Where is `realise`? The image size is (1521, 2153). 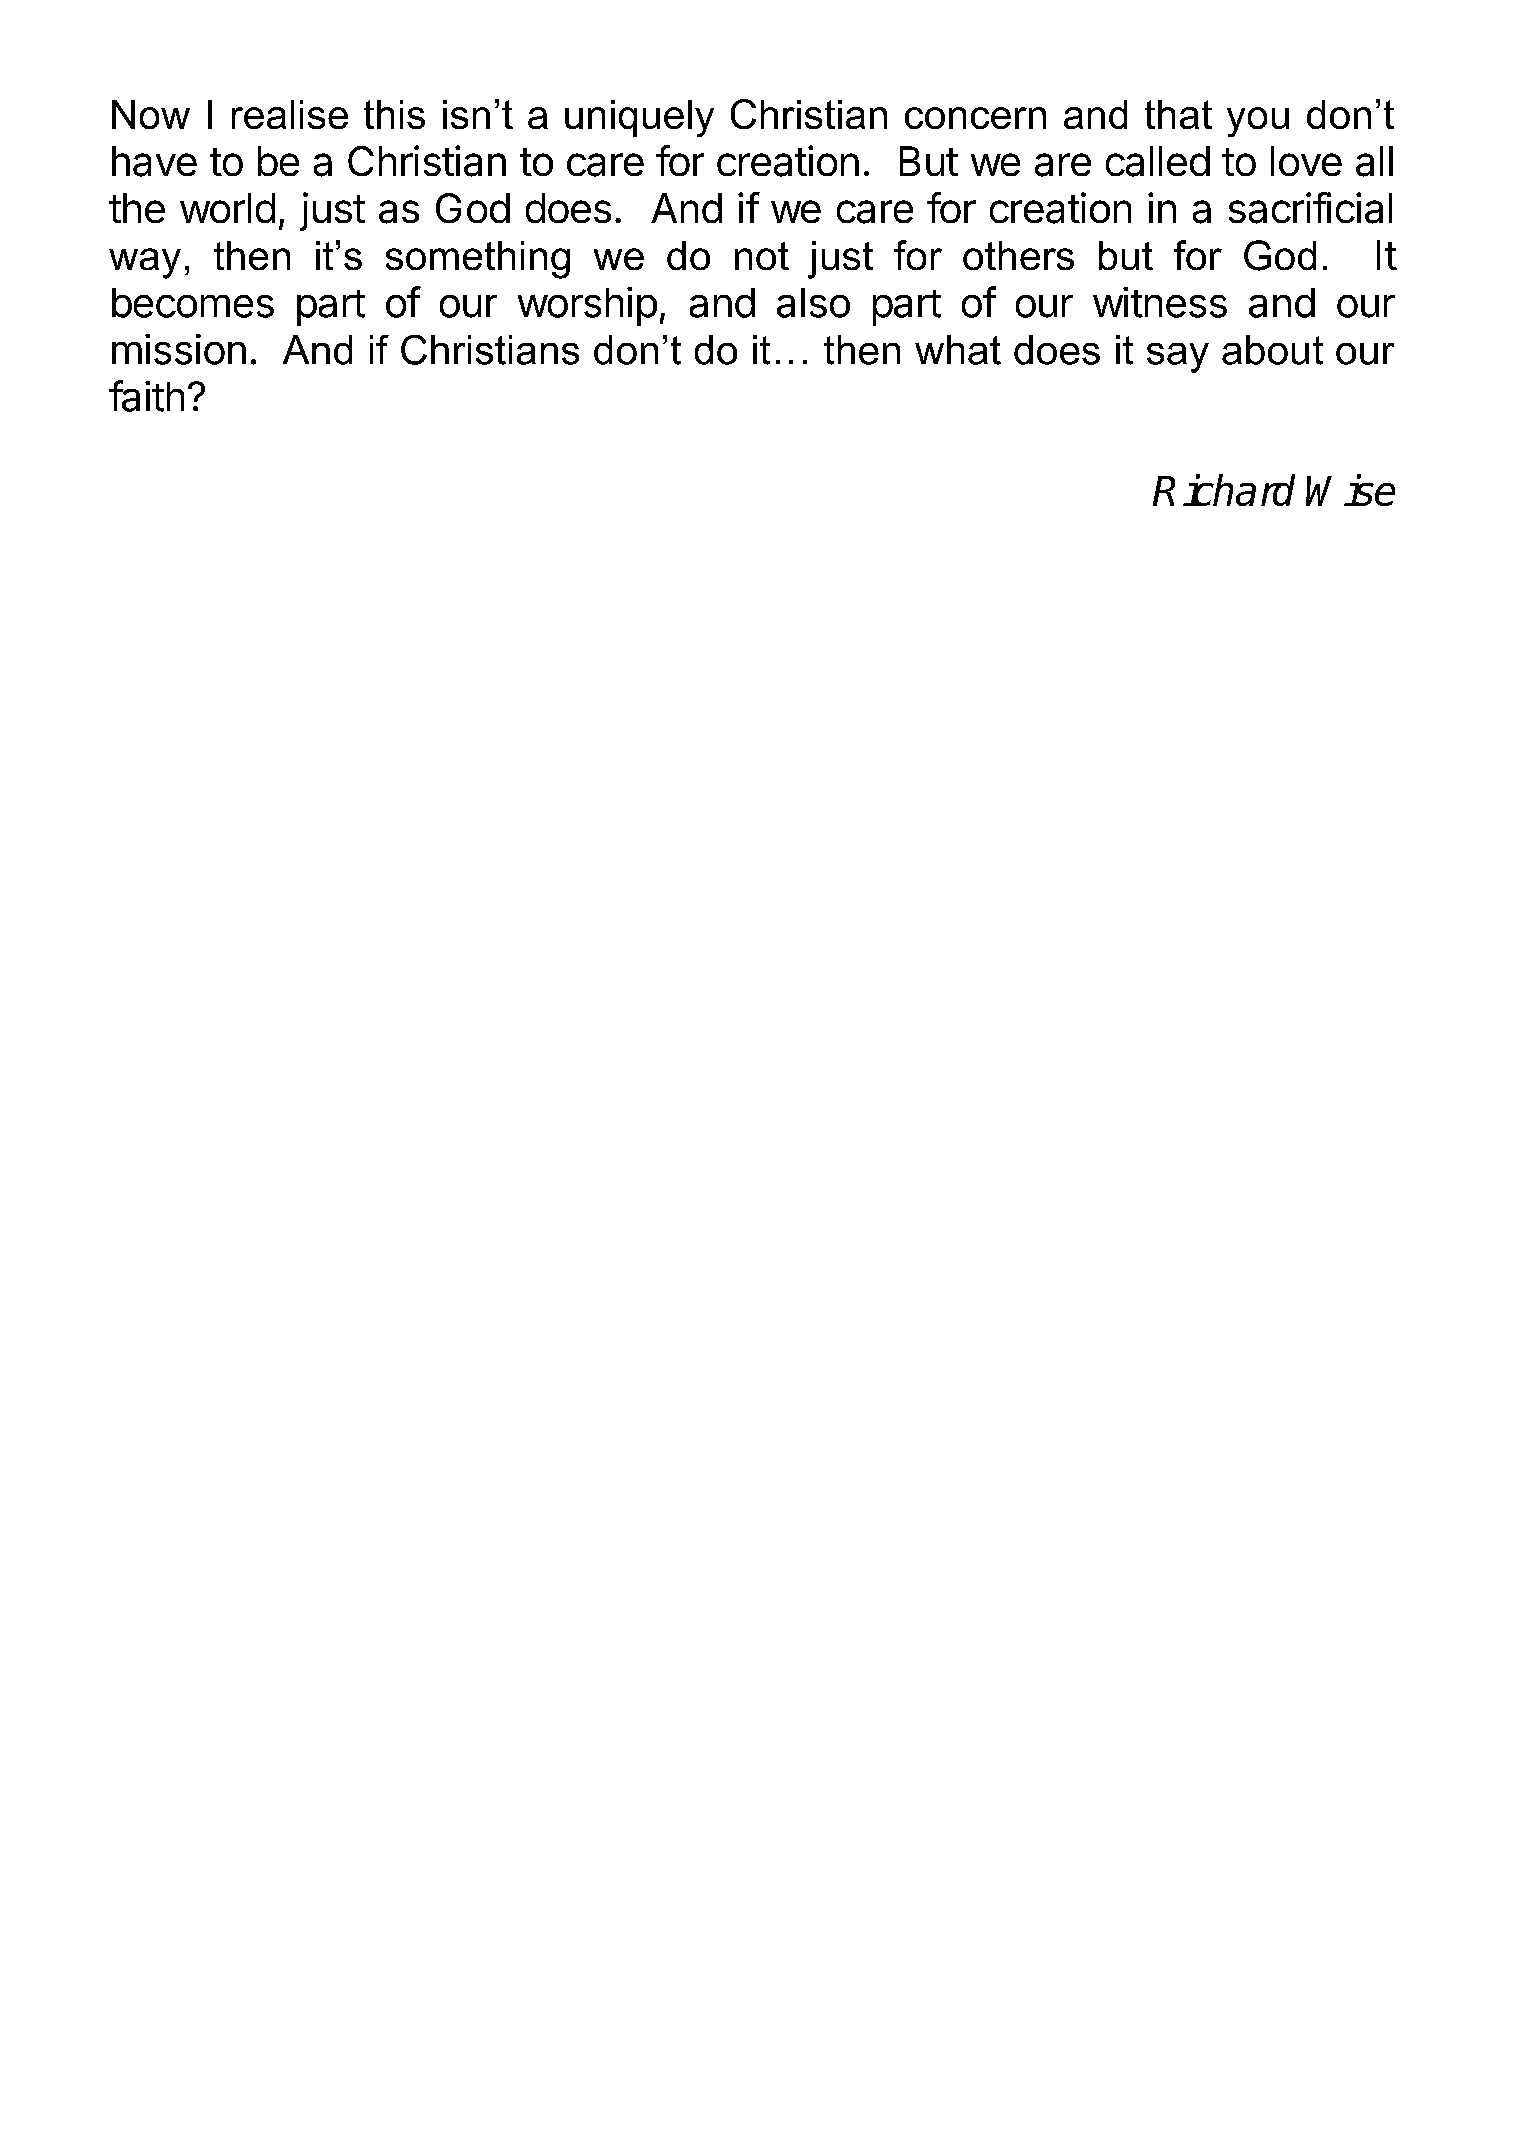 realise is located at coordinates (290, 114).
